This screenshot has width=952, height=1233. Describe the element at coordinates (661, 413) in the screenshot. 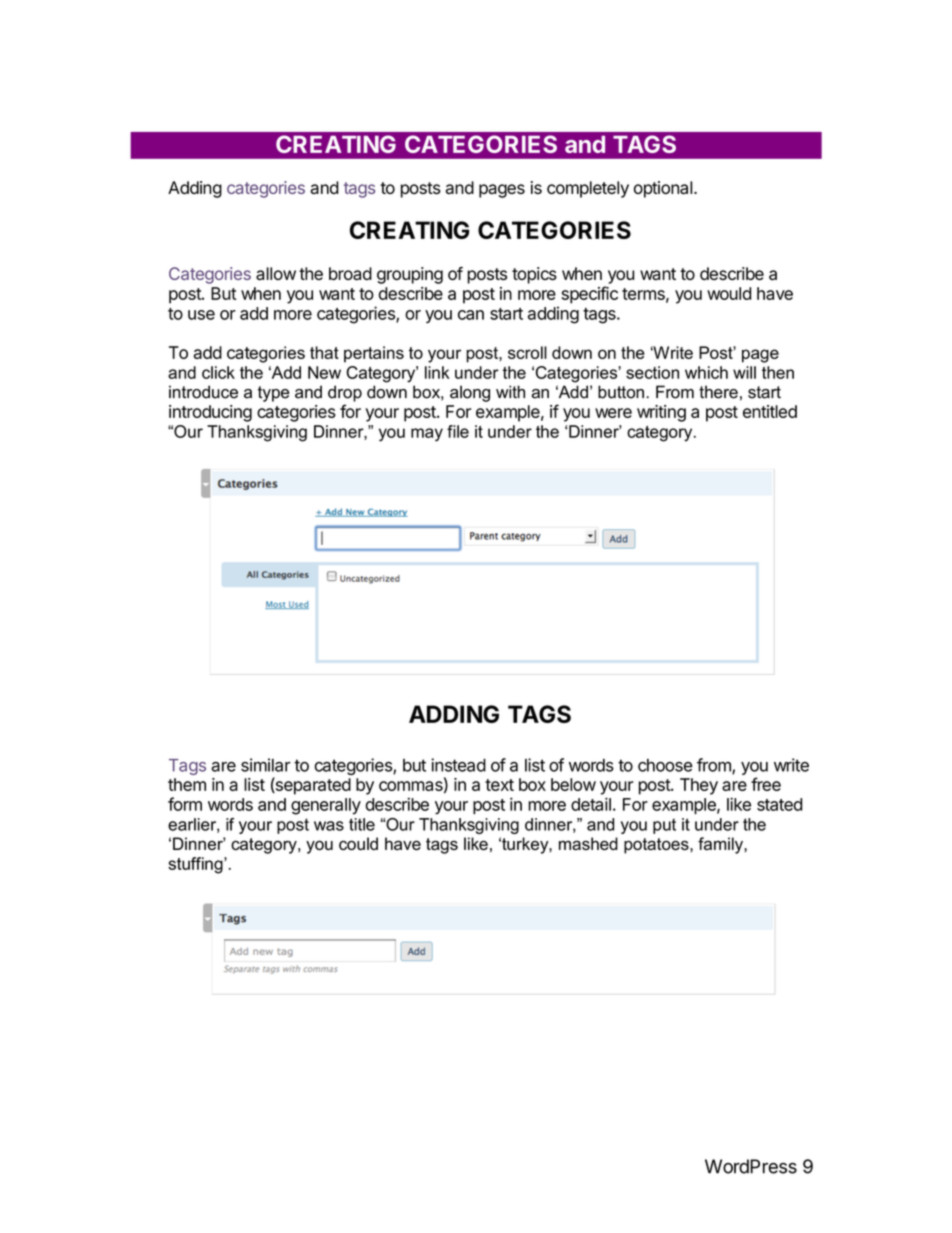

I see `writing` at that location.
